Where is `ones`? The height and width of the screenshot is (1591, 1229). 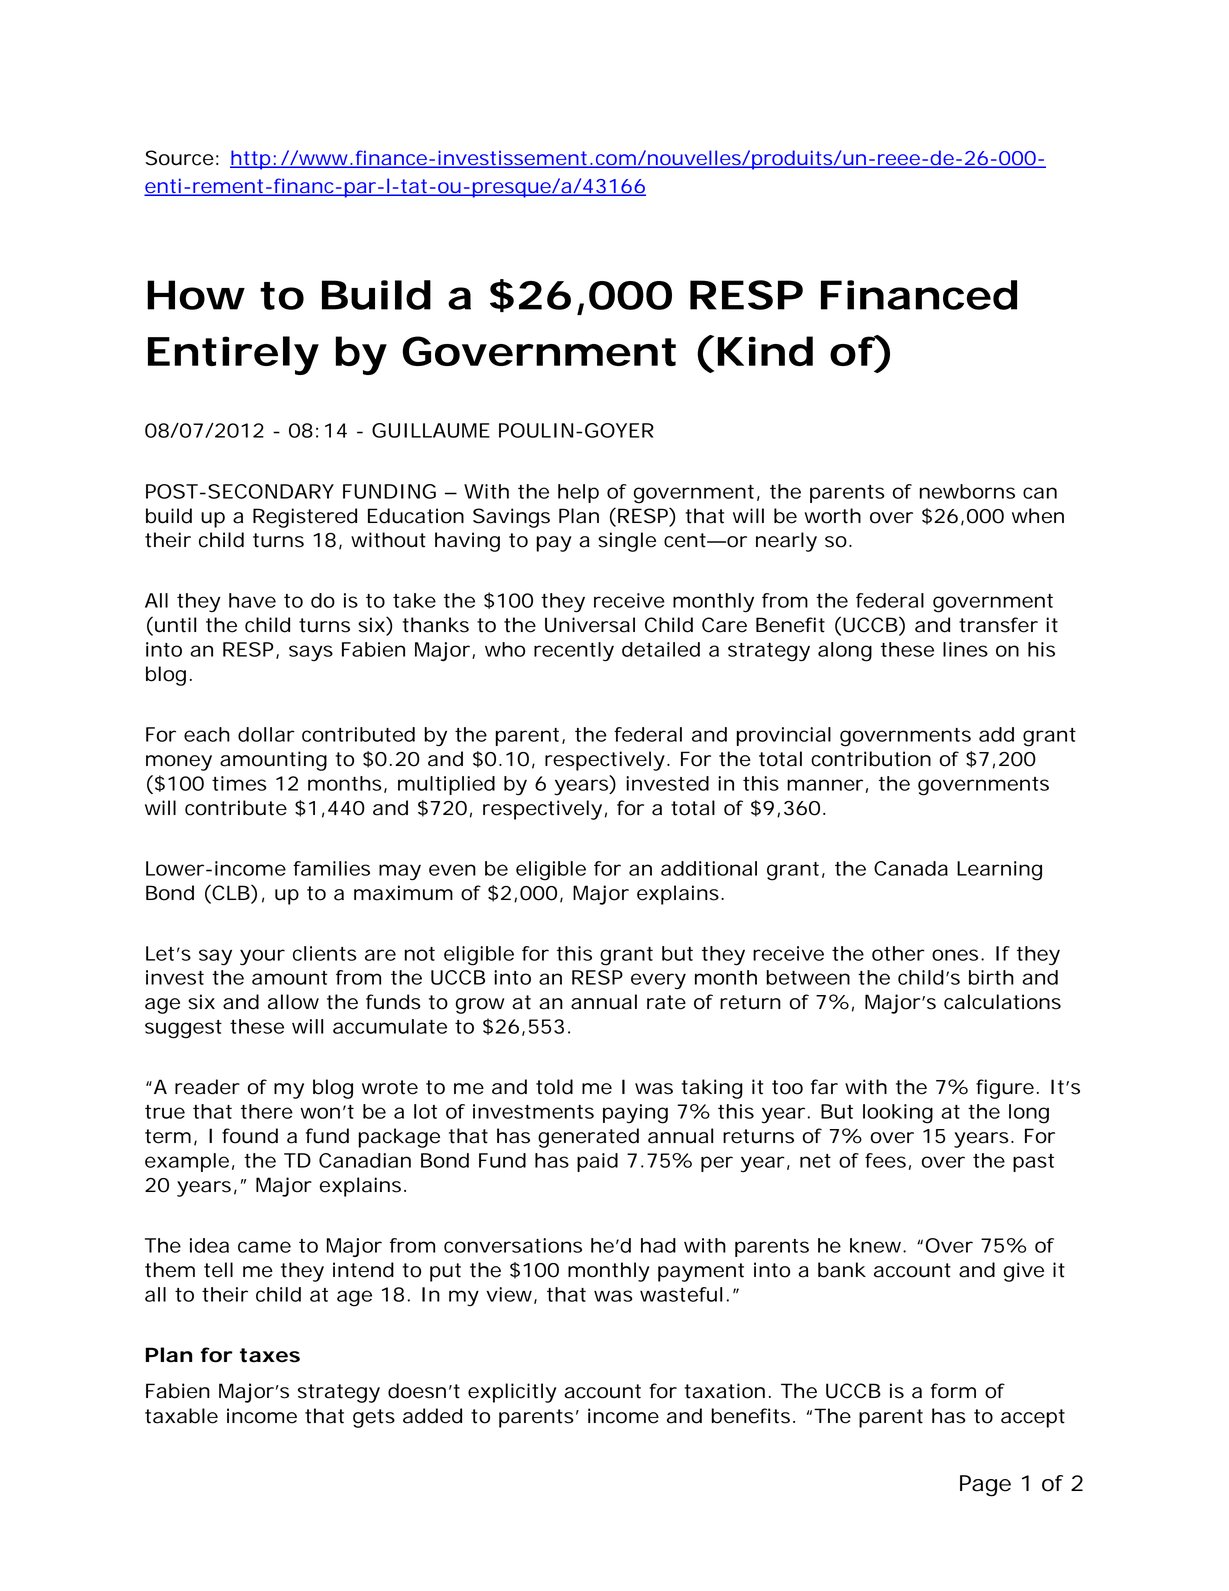
ones is located at coordinates (955, 955).
